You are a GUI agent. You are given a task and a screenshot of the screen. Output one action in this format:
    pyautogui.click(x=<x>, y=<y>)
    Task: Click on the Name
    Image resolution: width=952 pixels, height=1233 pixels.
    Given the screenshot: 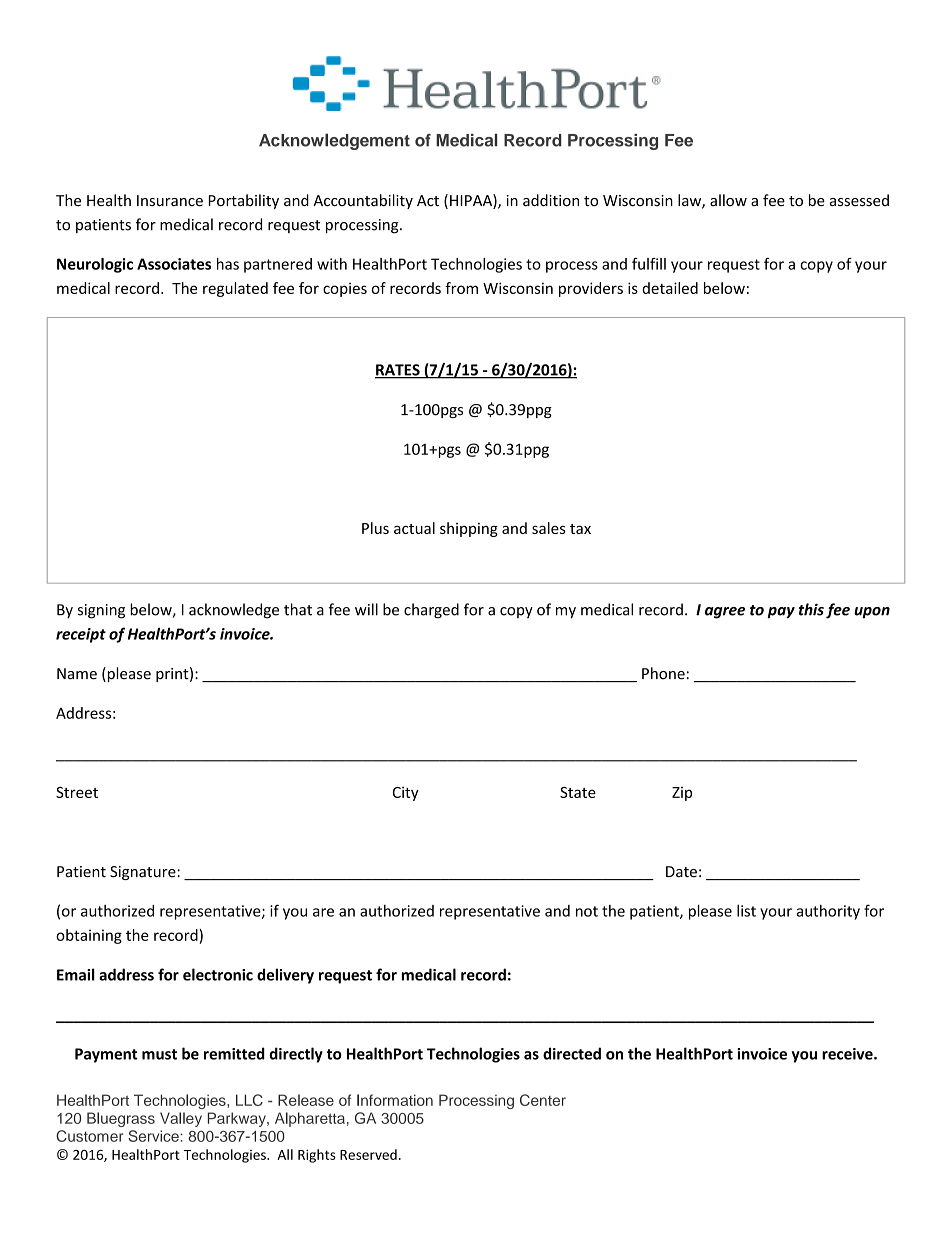 What is the action you would take?
    pyautogui.click(x=77, y=674)
